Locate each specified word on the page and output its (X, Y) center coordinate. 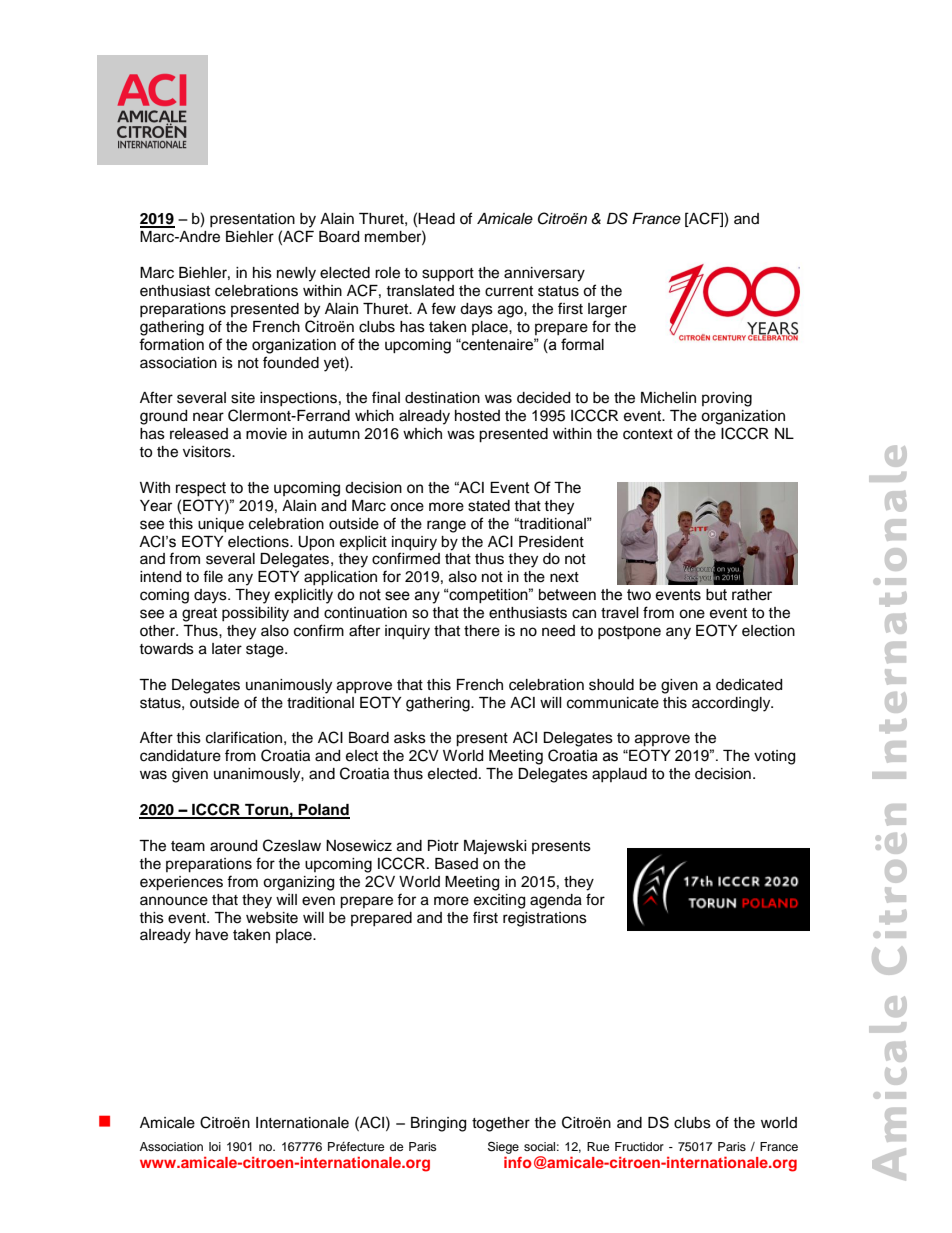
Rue (598, 1146)
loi (215, 1146)
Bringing (438, 1124)
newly (296, 274)
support (448, 275)
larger (607, 310)
